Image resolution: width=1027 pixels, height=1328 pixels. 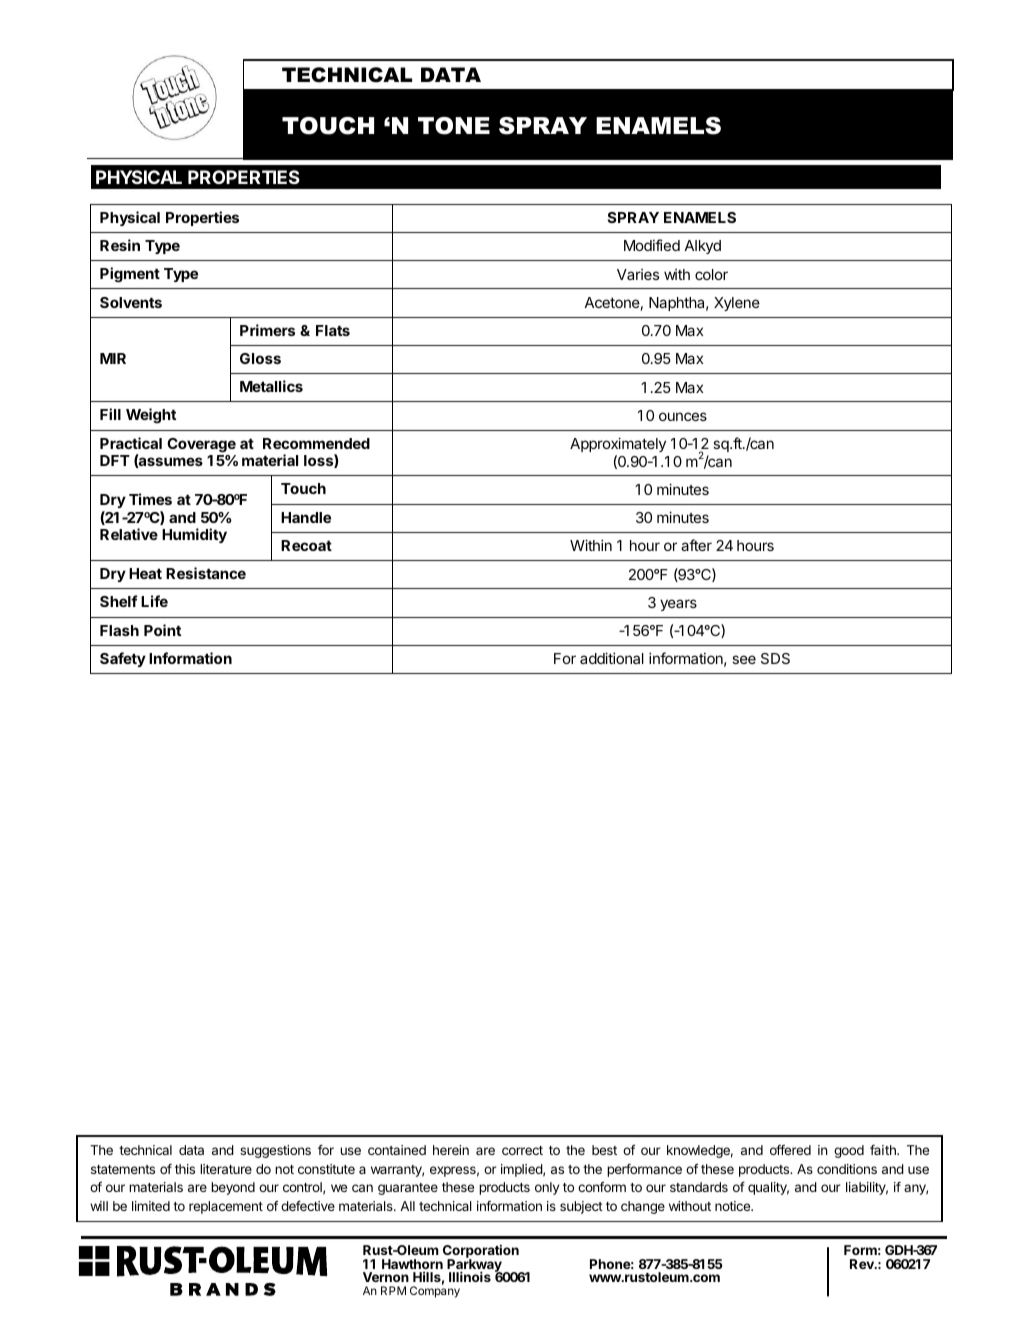 What do you see at coordinates (612, 658) in the page?
I see `additional` at bounding box center [612, 658].
